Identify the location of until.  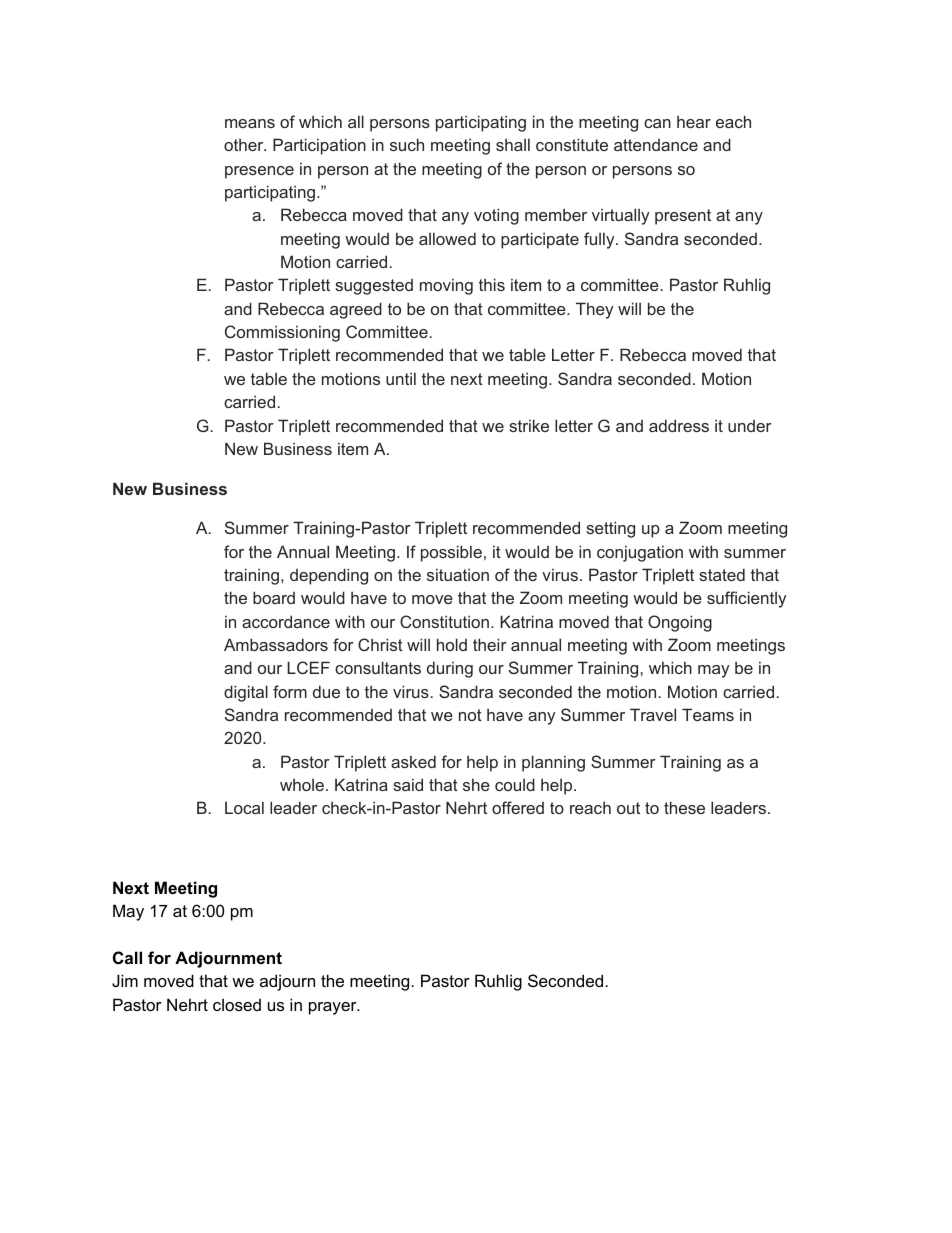
(401, 378).
